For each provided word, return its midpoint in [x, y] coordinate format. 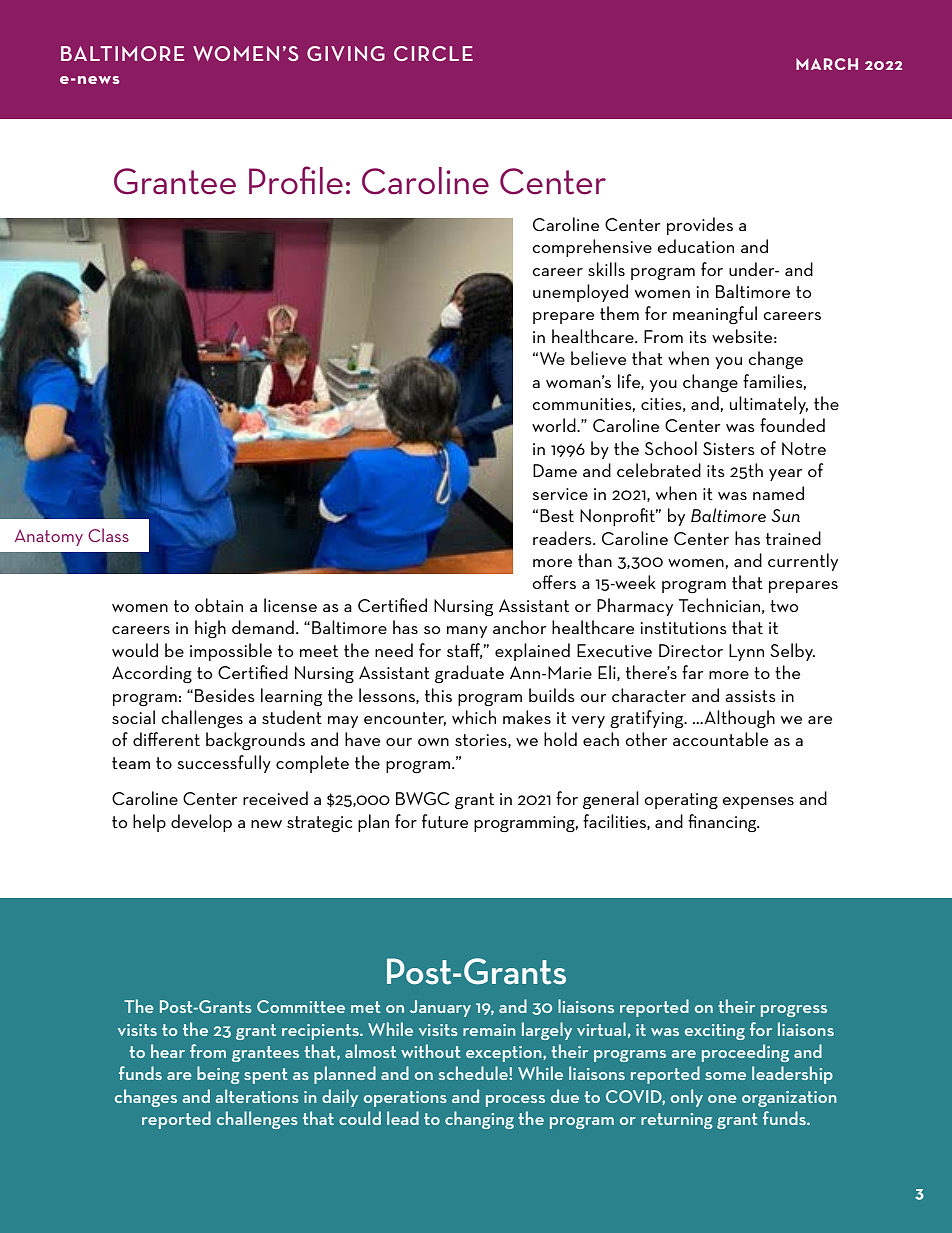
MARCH [827, 64]
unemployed [580, 293]
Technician [719, 605]
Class [108, 535]
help [149, 823]
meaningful [715, 315]
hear [168, 1051]
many [467, 632]
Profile [296, 180]
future [445, 821]
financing [723, 823]
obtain [219, 605]
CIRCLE [433, 53]
